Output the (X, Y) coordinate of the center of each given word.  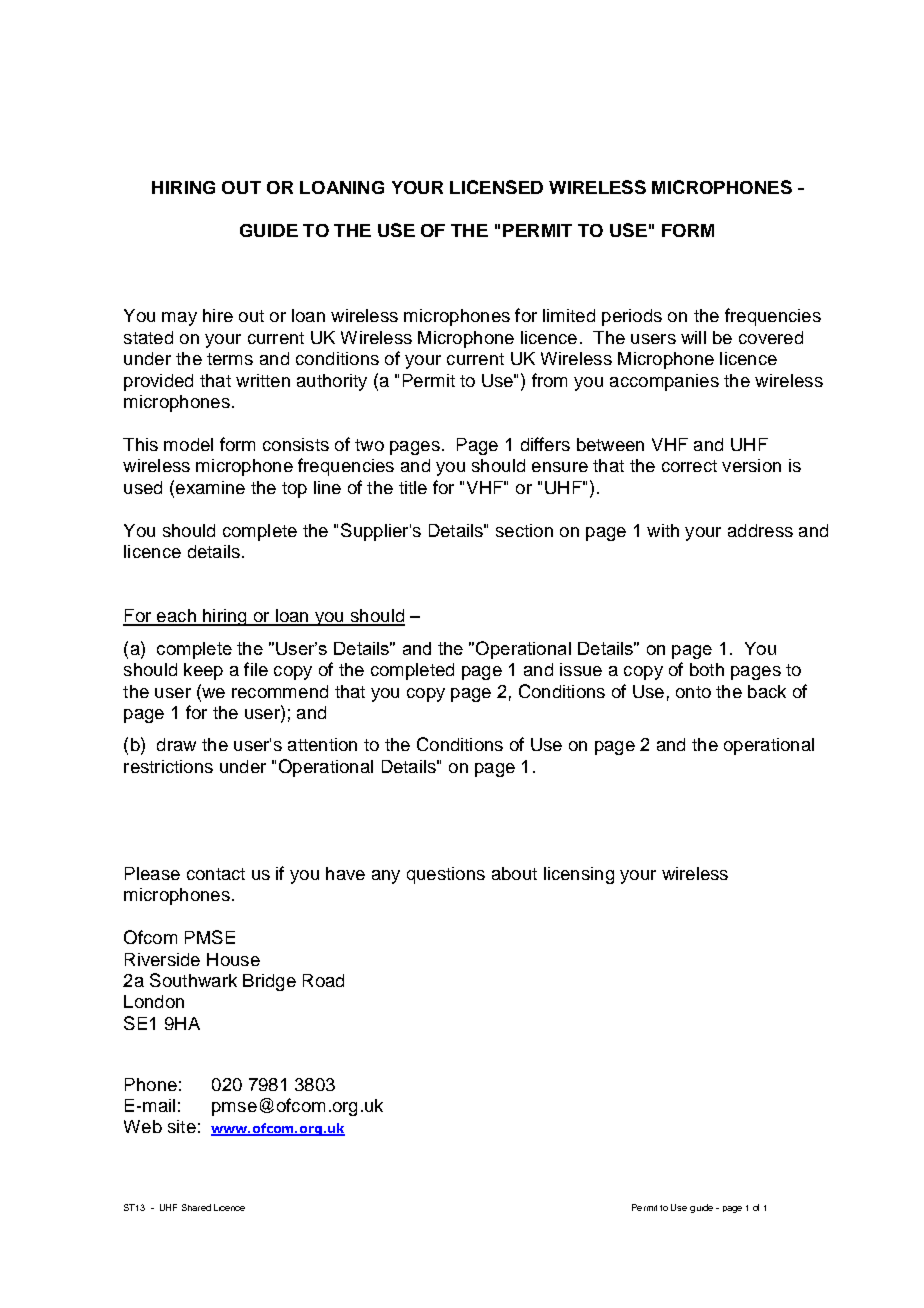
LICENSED (496, 187)
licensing (579, 875)
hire (218, 315)
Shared (196, 1207)
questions (446, 875)
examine (210, 487)
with (663, 530)
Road (323, 980)
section (524, 530)
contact (216, 874)
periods (632, 317)
